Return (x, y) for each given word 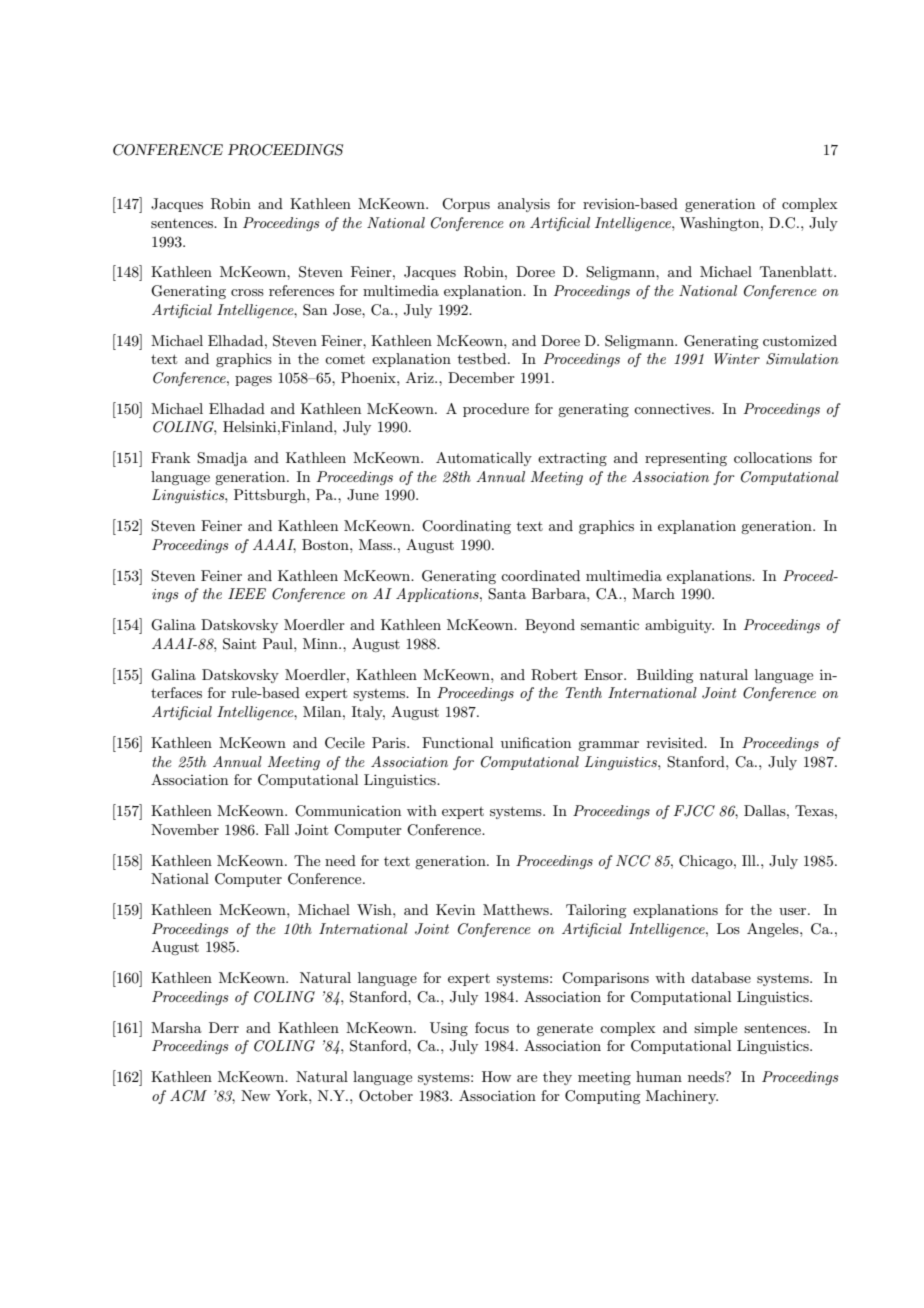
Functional (457, 742)
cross (247, 292)
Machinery (682, 1097)
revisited (676, 742)
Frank (170, 457)
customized (800, 340)
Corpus (466, 205)
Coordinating (466, 527)
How (496, 1076)
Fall (277, 829)
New (255, 1095)
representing (686, 459)
